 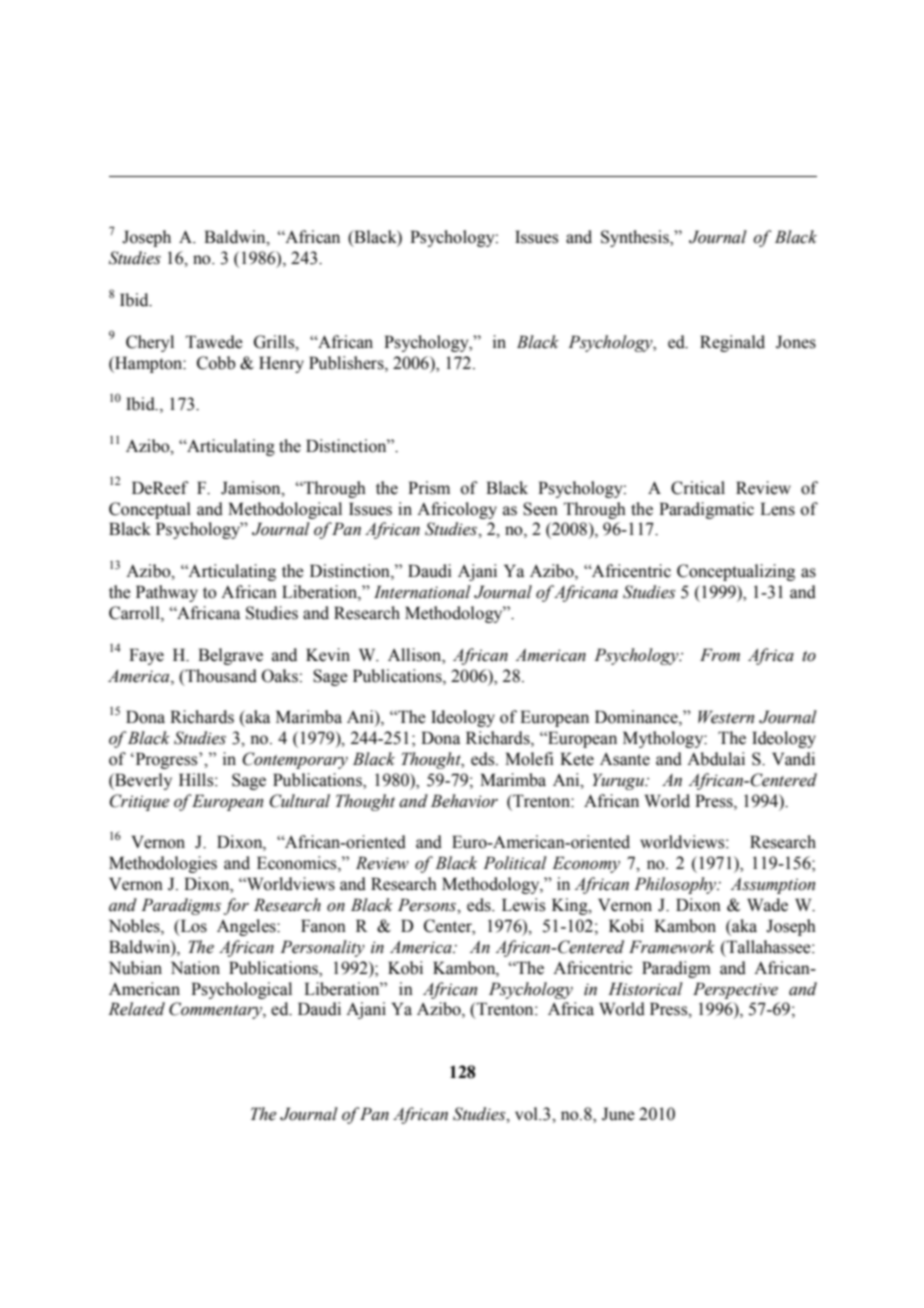 What do you see at coordinates (636, 238) in the screenshot?
I see `Synthesis` at bounding box center [636, 238].
